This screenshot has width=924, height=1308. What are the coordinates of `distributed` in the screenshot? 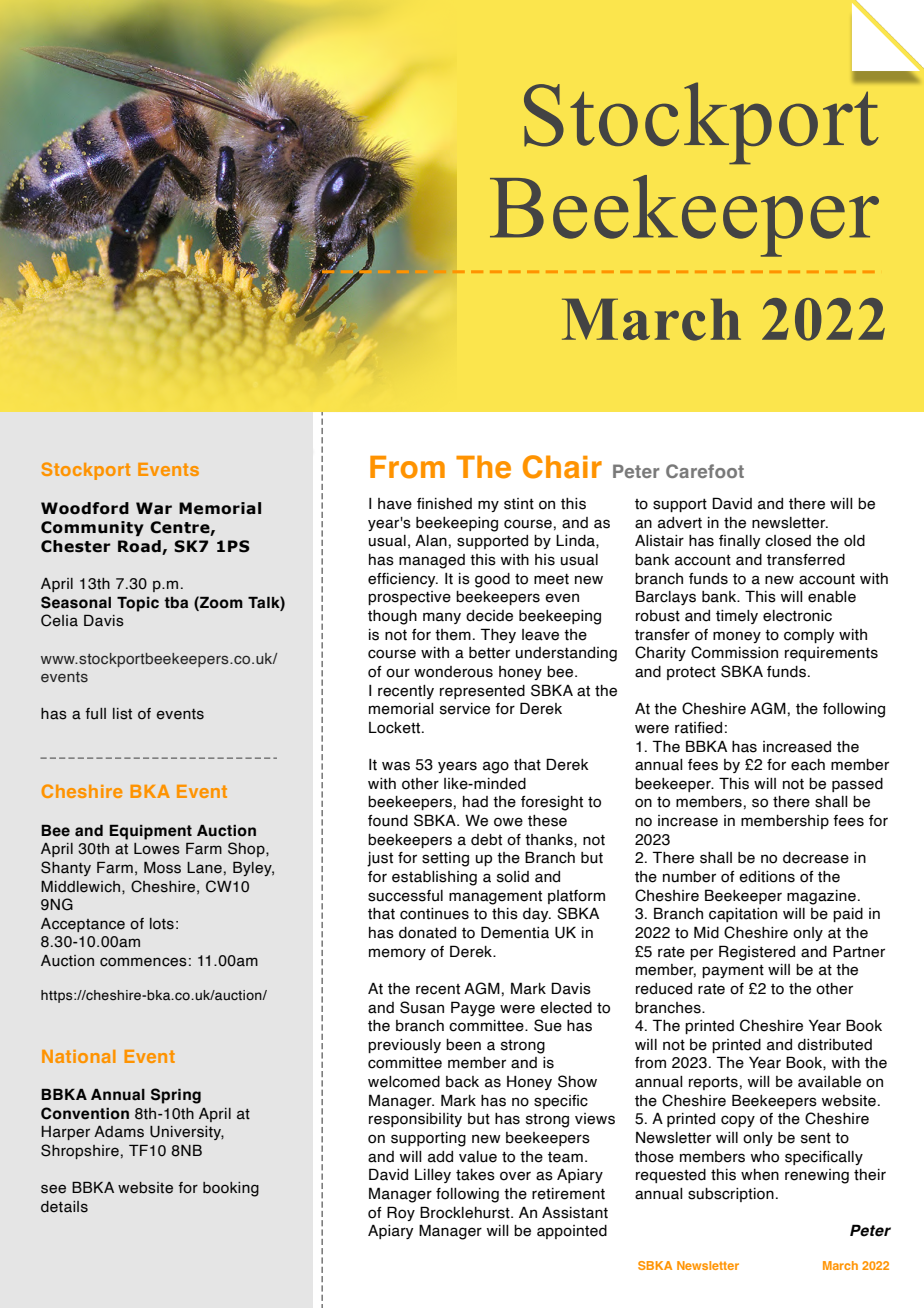 It's located at (835, 1045).
